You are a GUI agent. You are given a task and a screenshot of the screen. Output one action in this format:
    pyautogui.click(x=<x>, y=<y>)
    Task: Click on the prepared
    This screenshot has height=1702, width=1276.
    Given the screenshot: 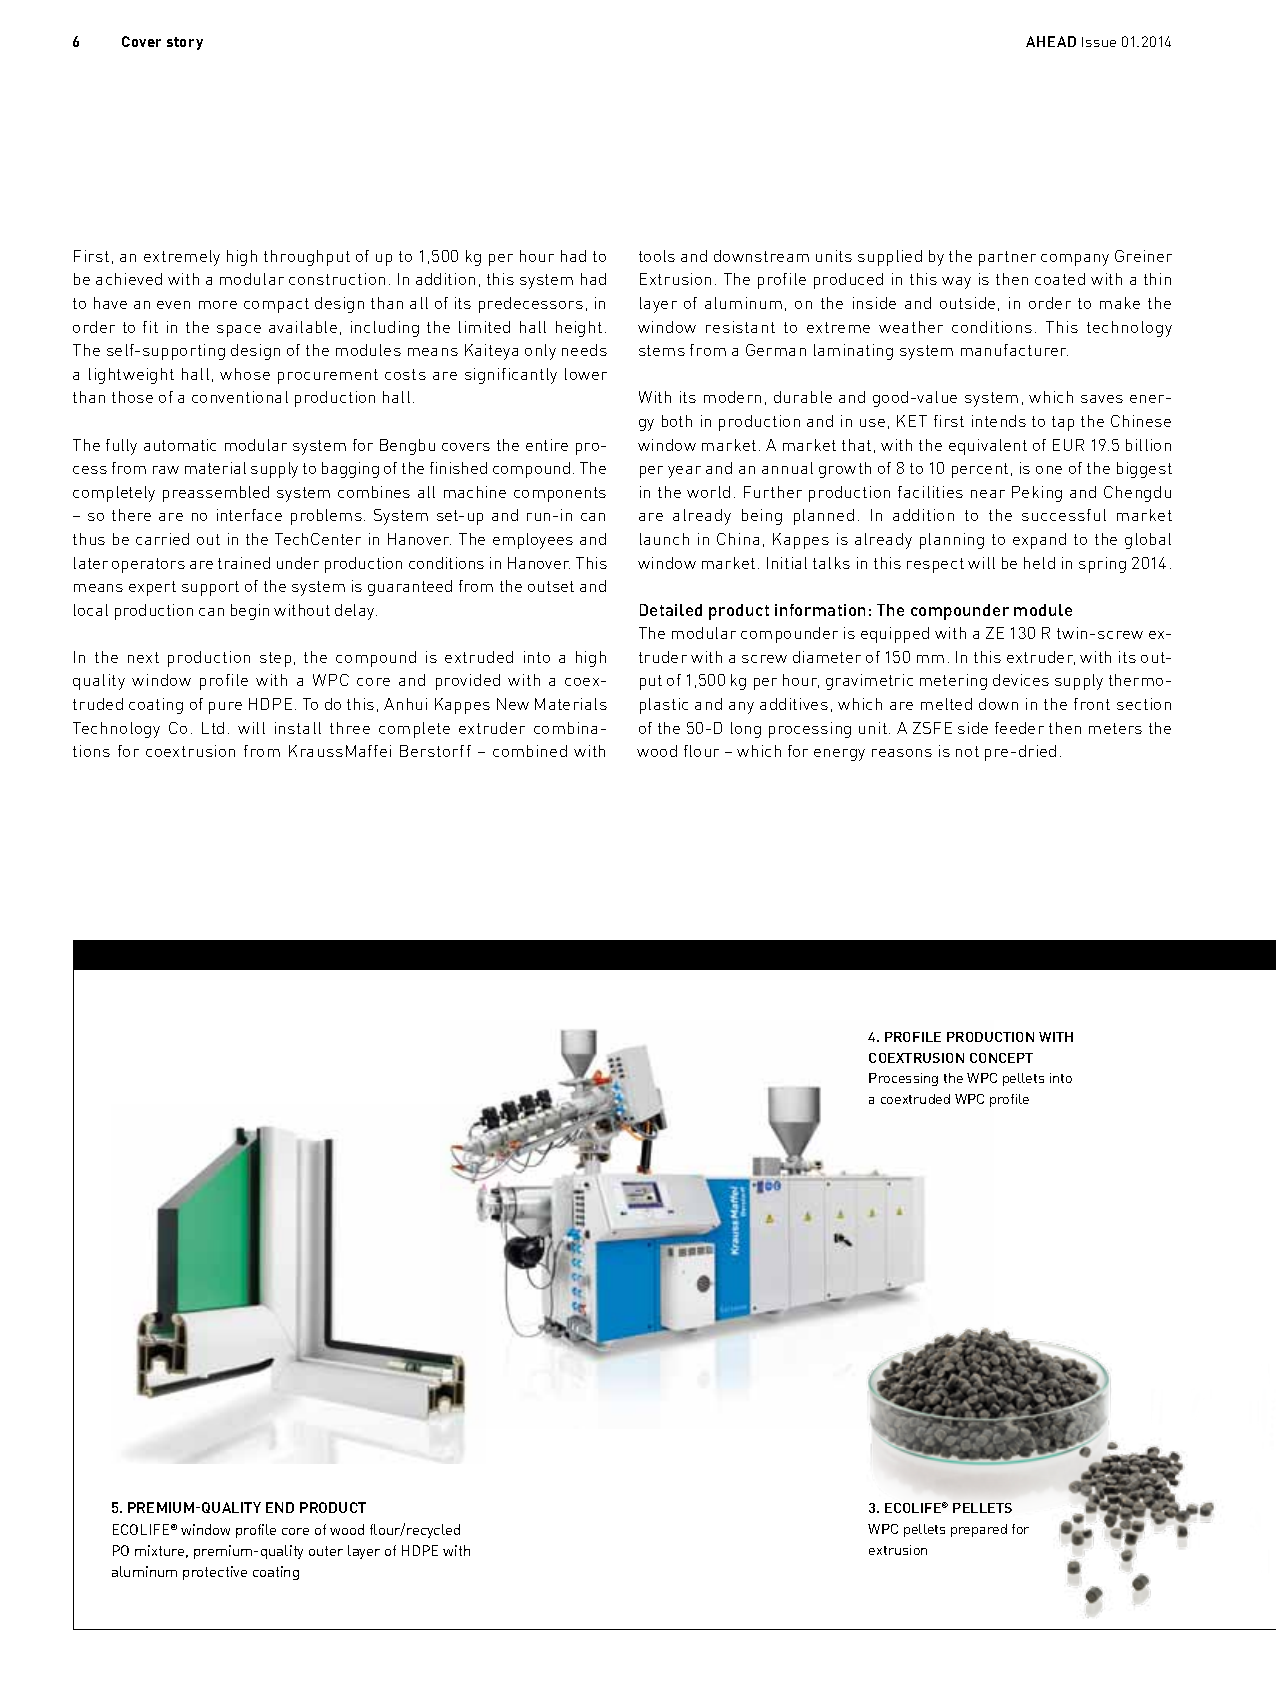 What is the action you would take?
    pyautogui.click(x=979, y=1530)
